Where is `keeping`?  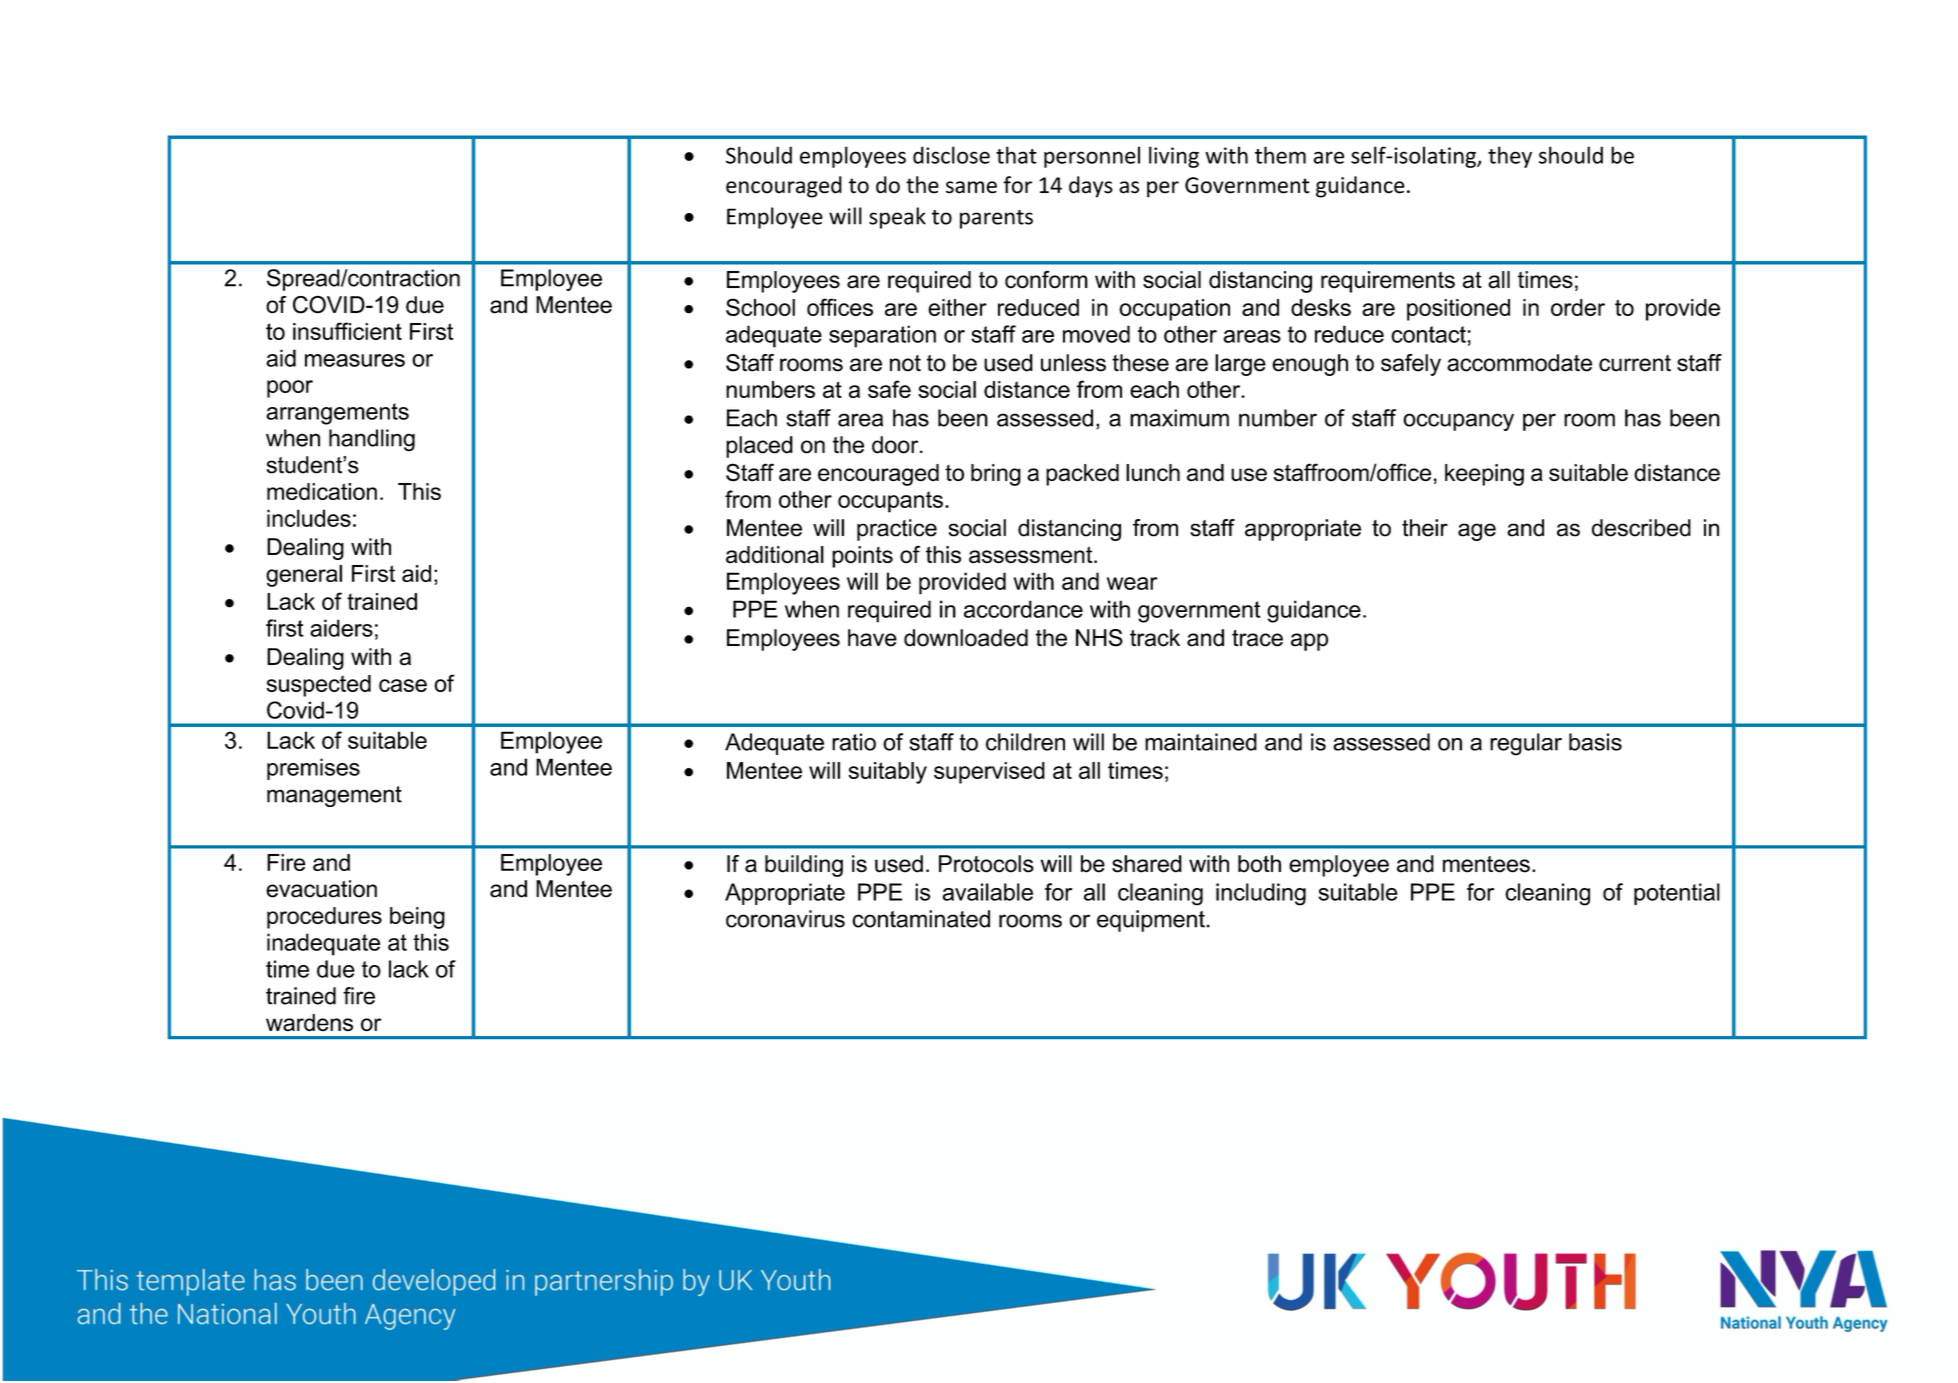
keeping is located at coordinates (1484, 475).
